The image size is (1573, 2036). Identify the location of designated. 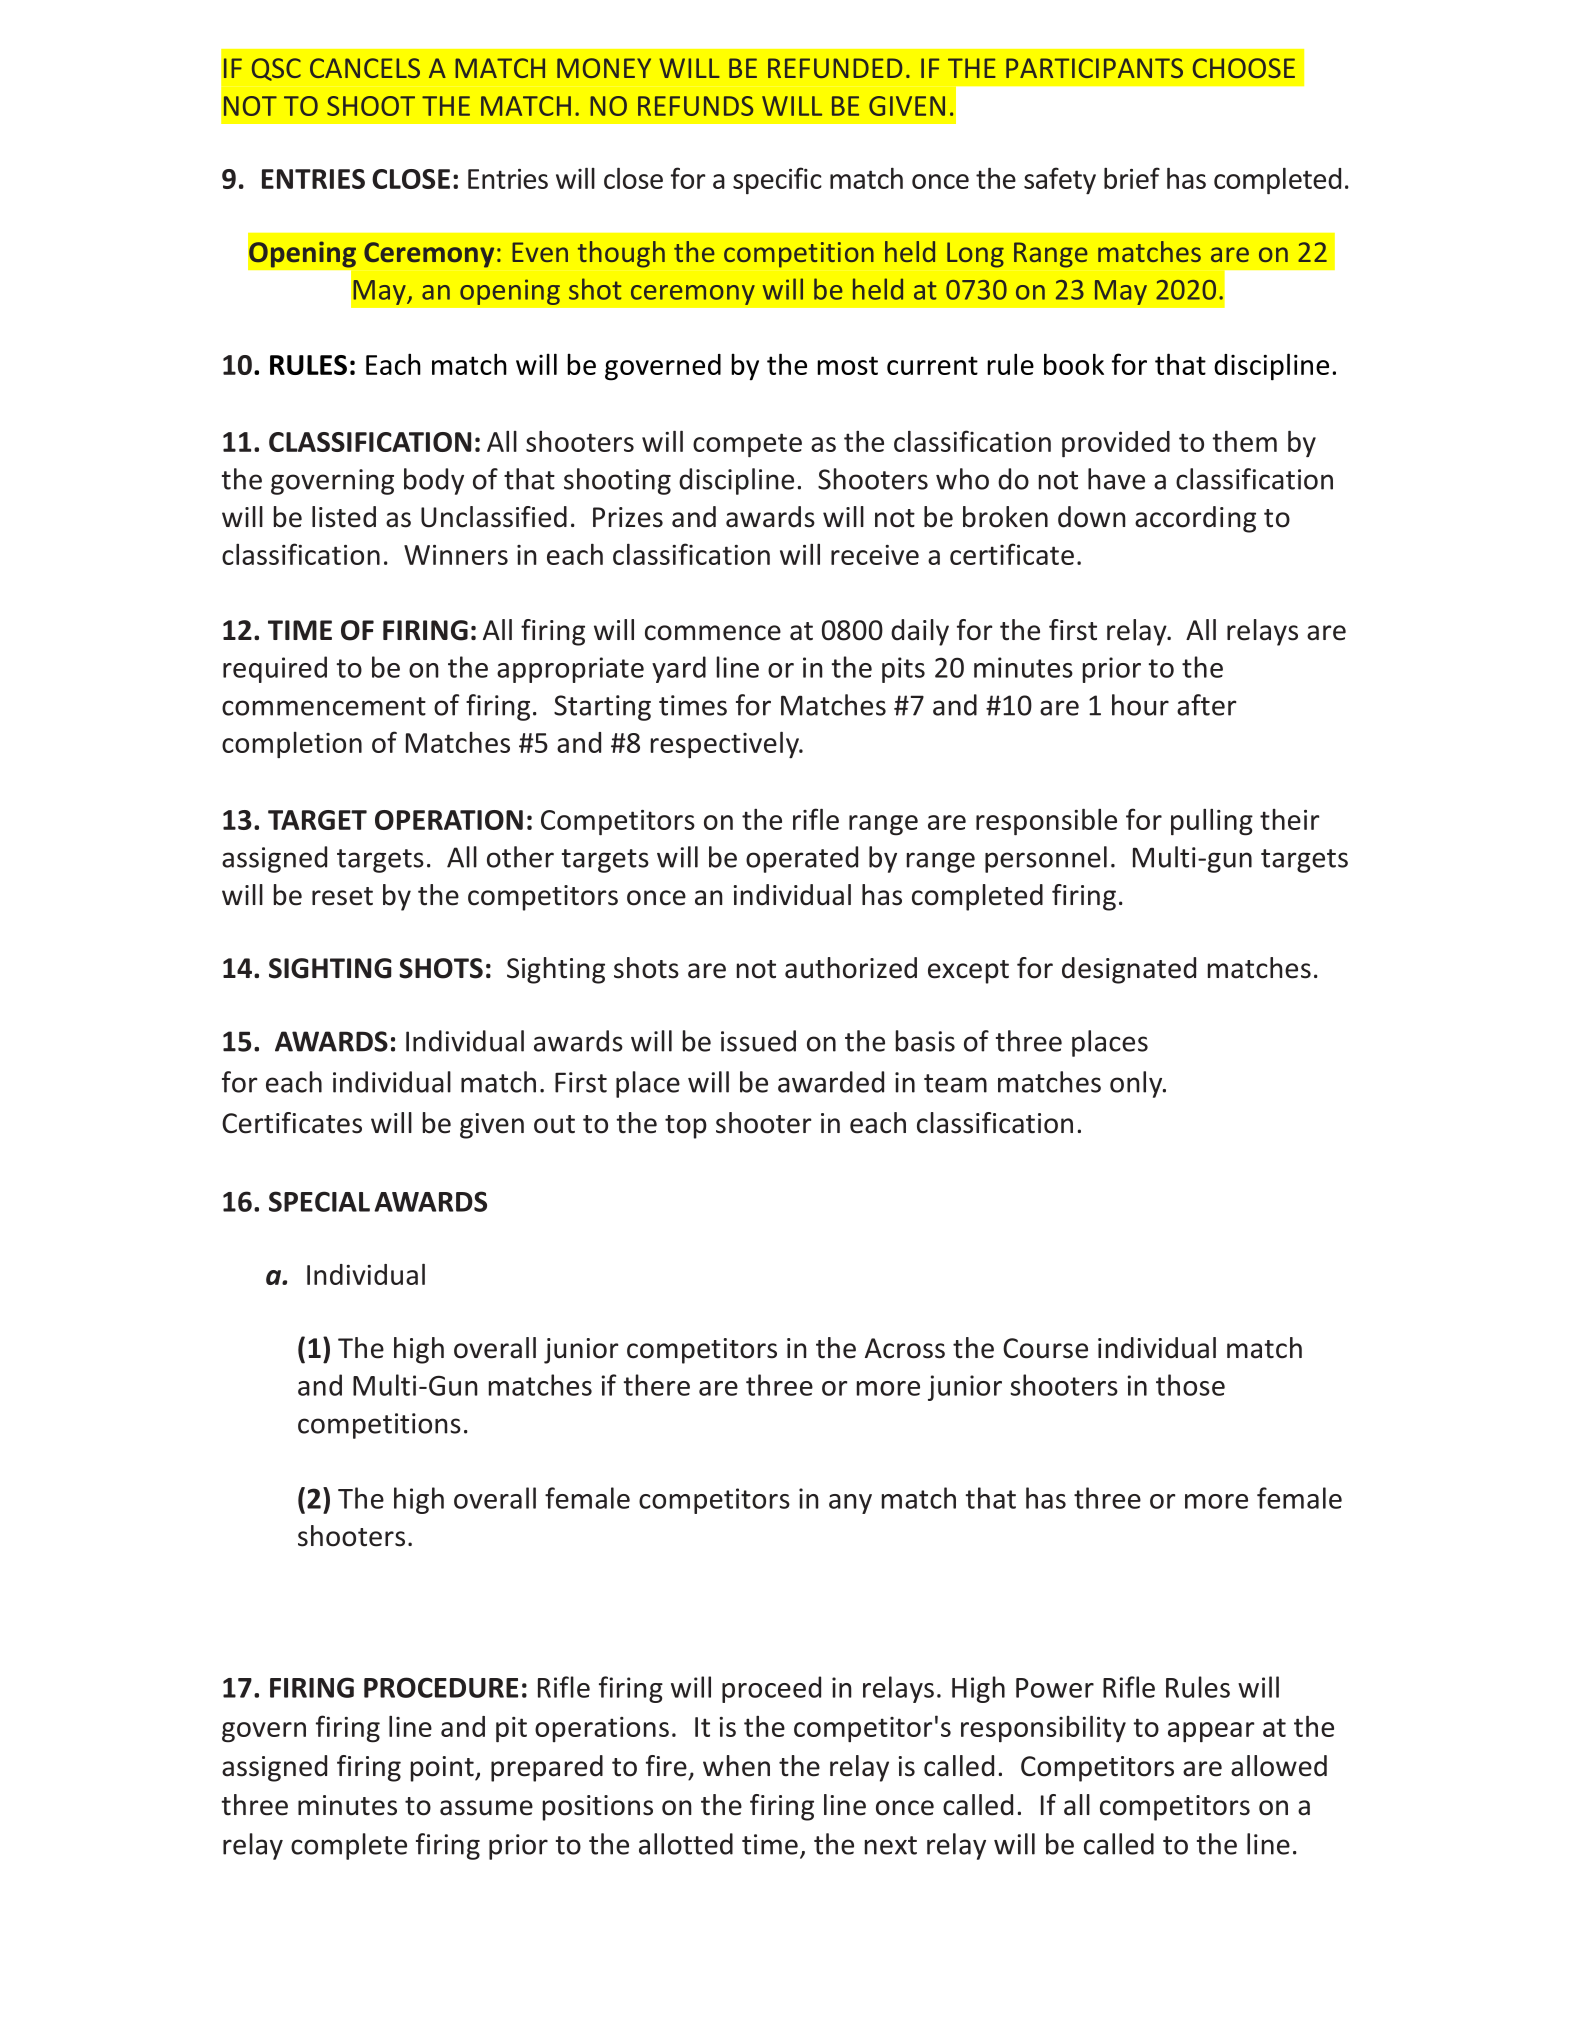
(1129, 970).
